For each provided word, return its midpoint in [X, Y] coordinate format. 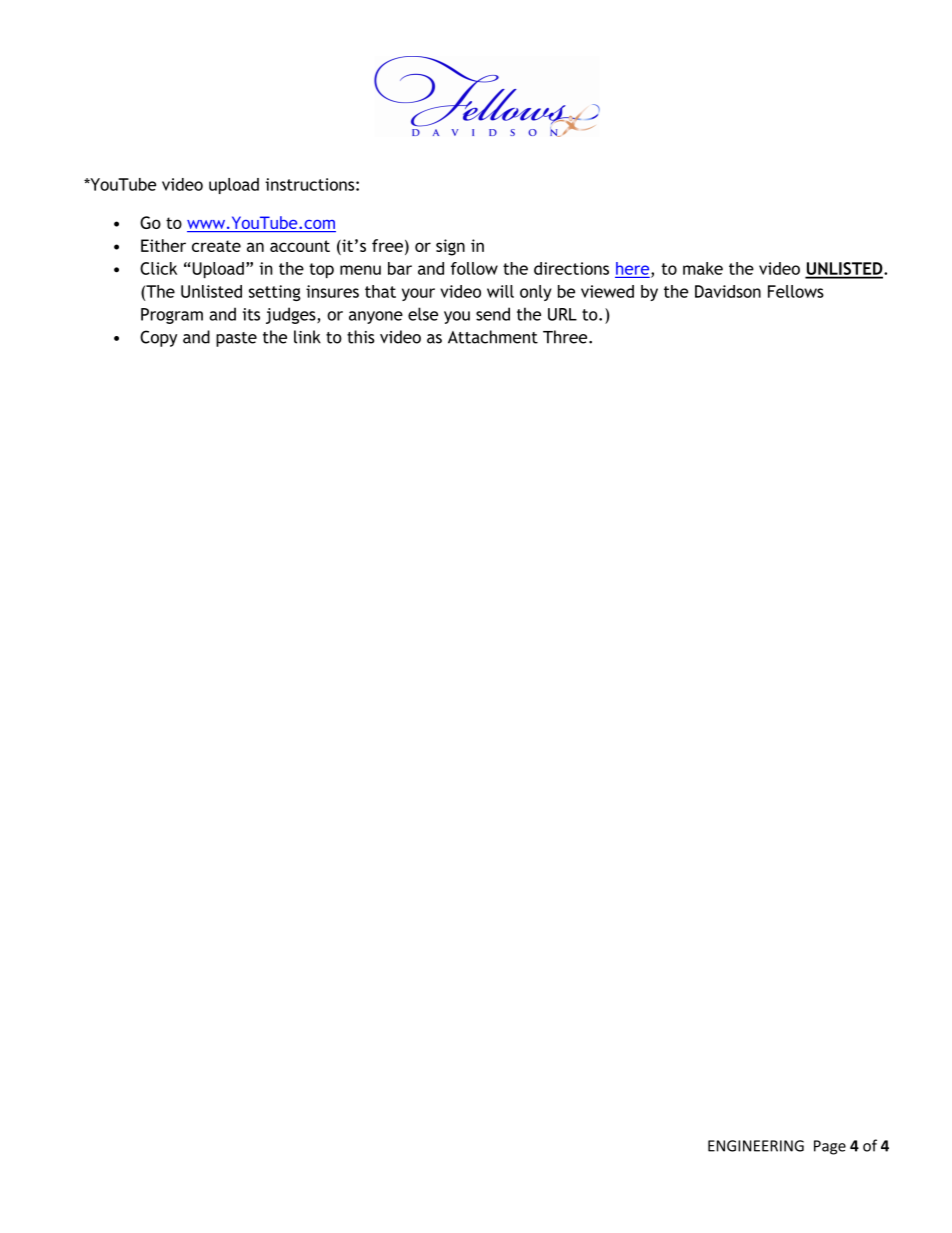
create [216, 246]
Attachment [493, 337]
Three [566, 337]
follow [474, 268]
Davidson [728, 291]
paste [236, 339]
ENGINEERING [756, 1146]
